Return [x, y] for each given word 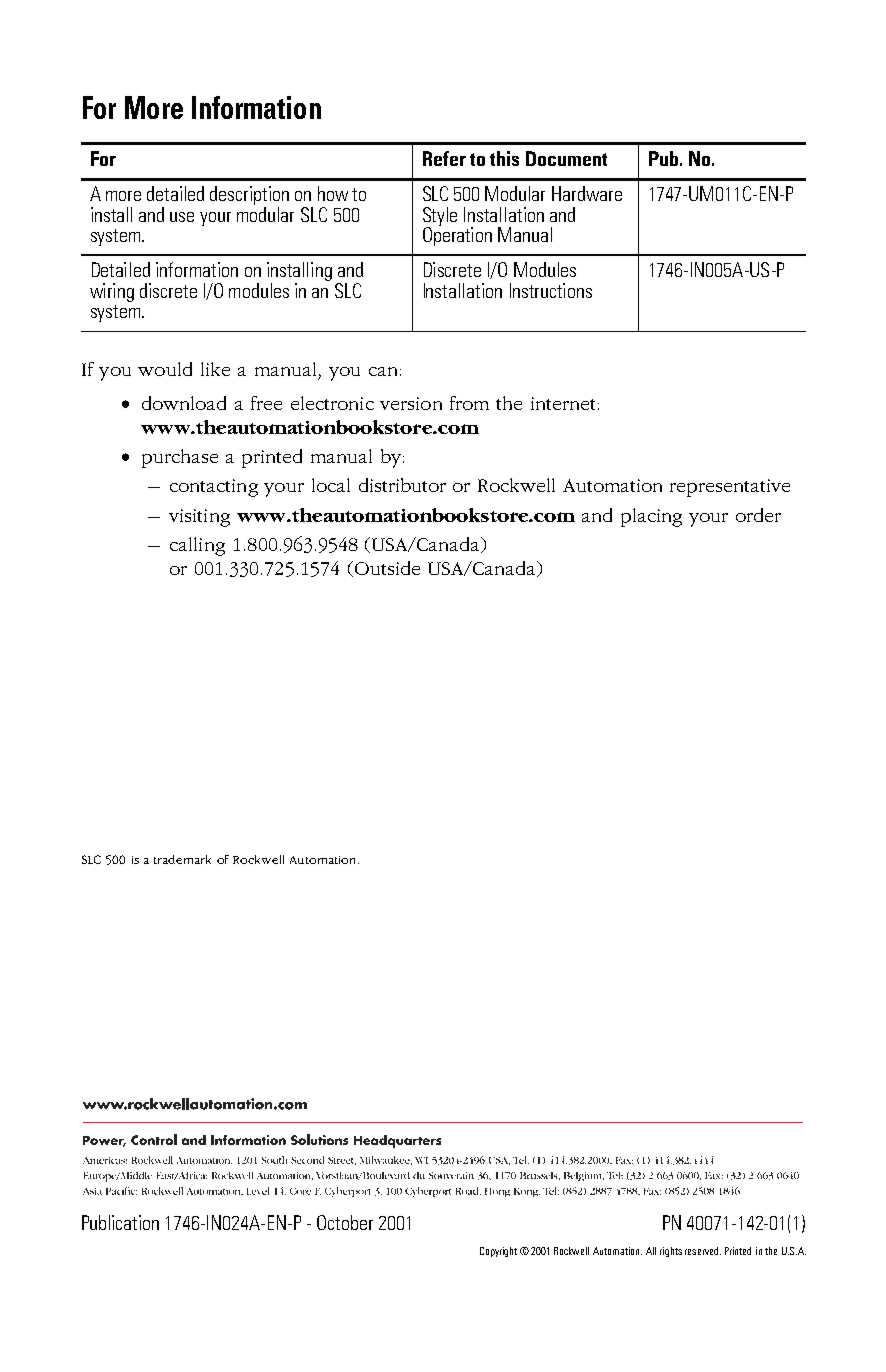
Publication [120, 1222]
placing [651, 517]
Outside [386, 569]
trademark [182, 859]
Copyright [498, 1252]
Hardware [587, 193]
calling [197, 546]
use [182, 217]
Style [440, 217]
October [345, 1222]
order [758, 515]
